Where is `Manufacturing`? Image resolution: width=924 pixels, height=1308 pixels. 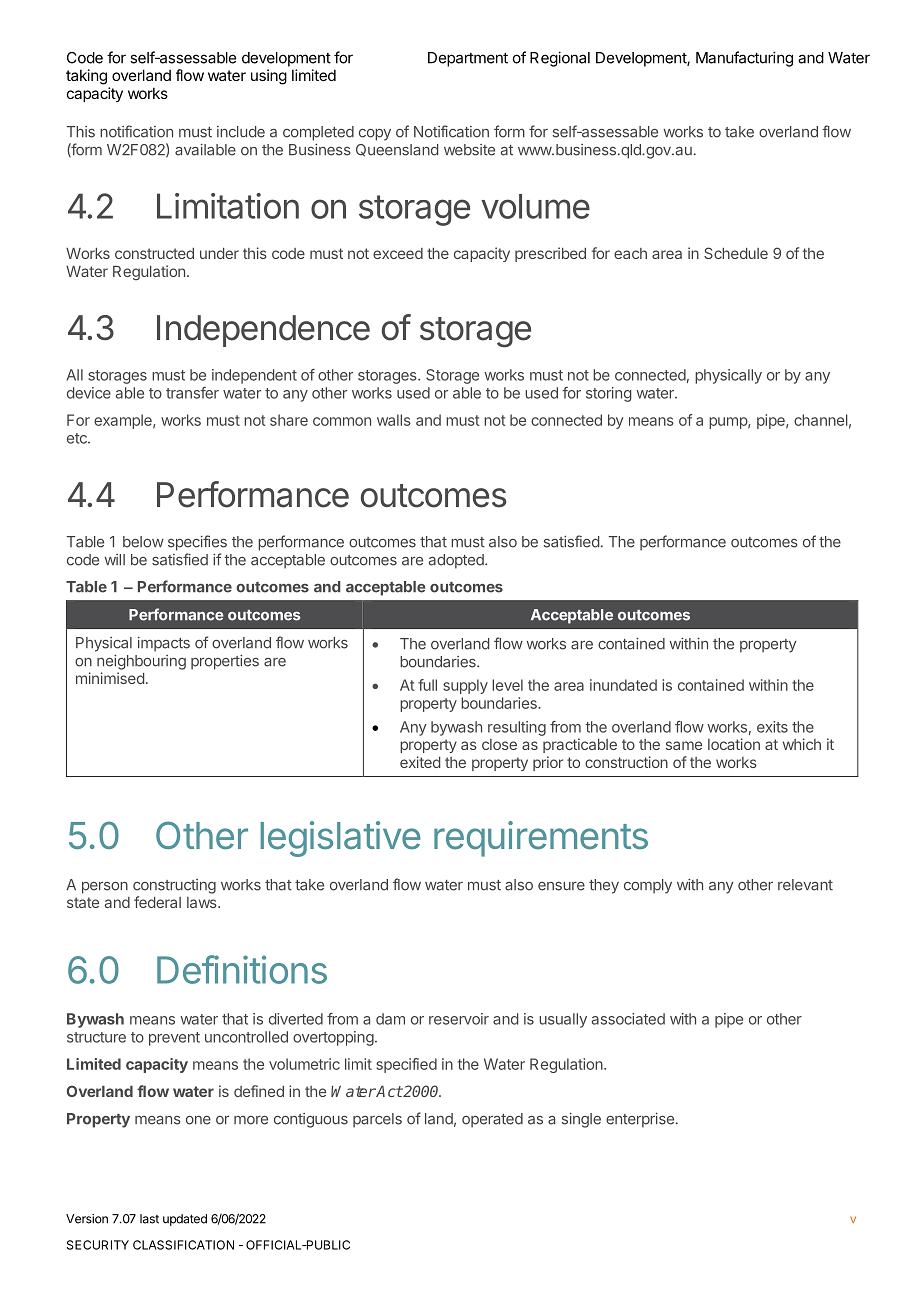
Manufacturing is located at coordinates (744, 59).
